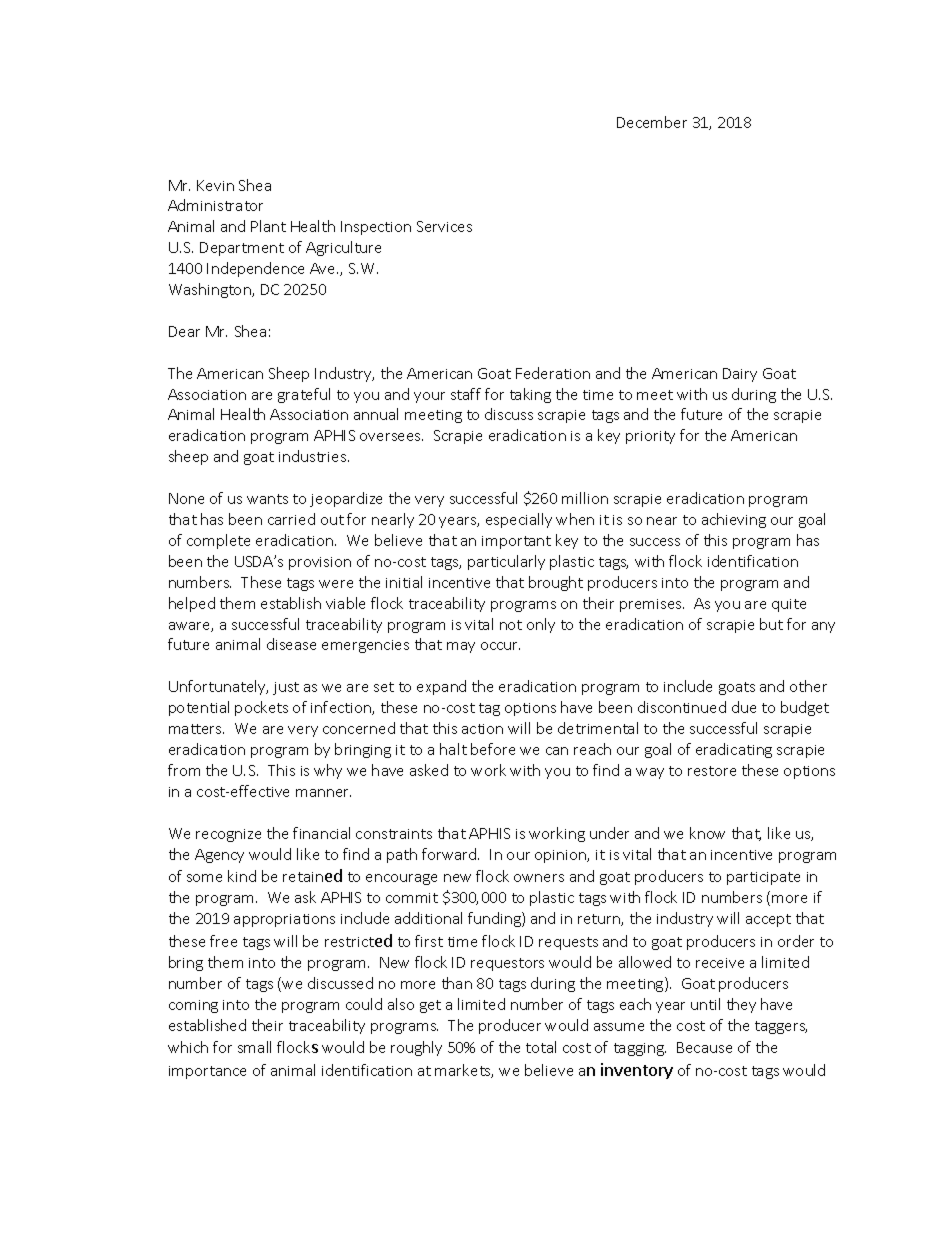 This screenshot has width=952, height=1233. Describe the element at coordinates (450, 854) in the screenshot. I see `forward` at that location.
